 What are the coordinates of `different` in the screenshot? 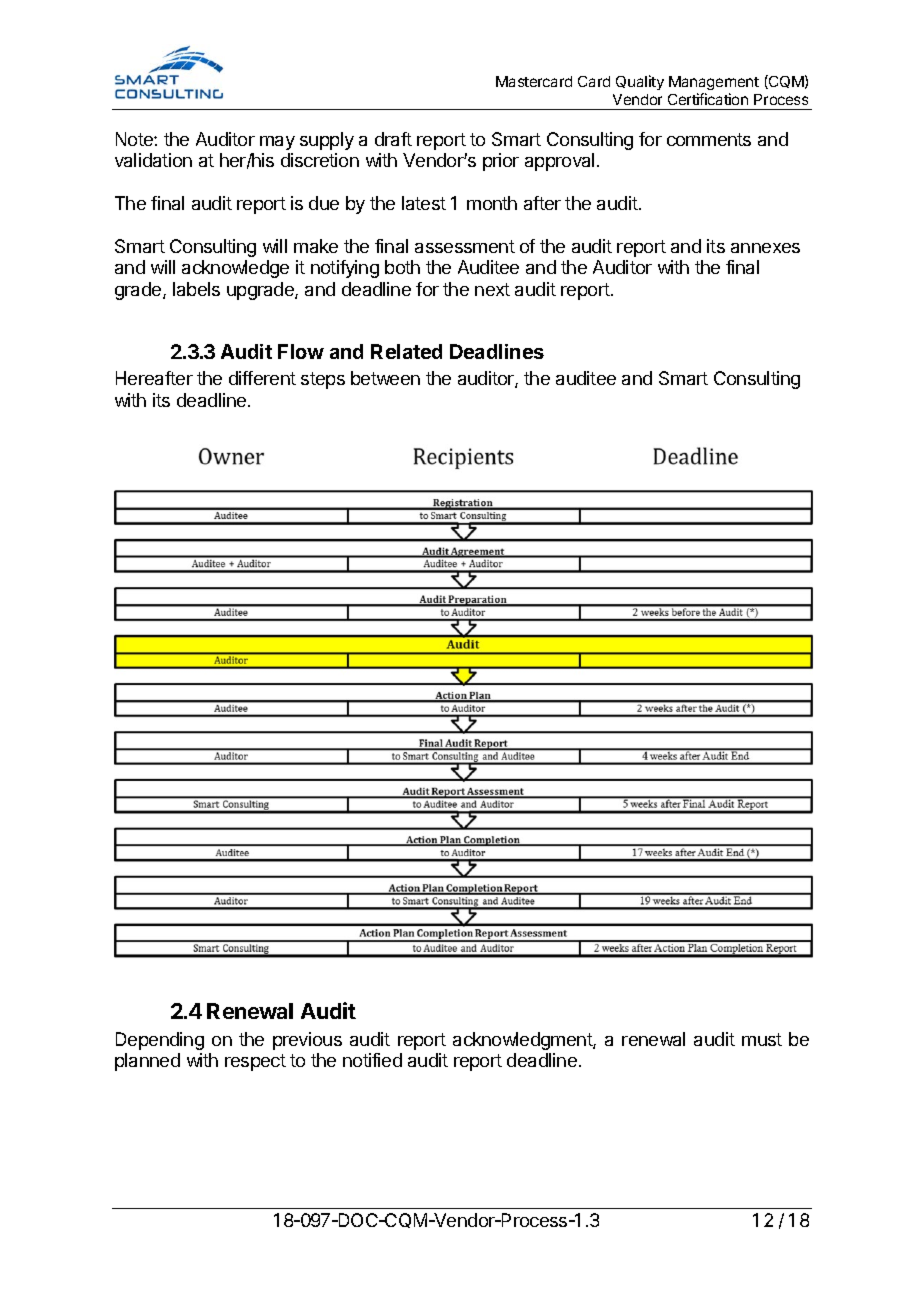 It's located at (262, 378).
